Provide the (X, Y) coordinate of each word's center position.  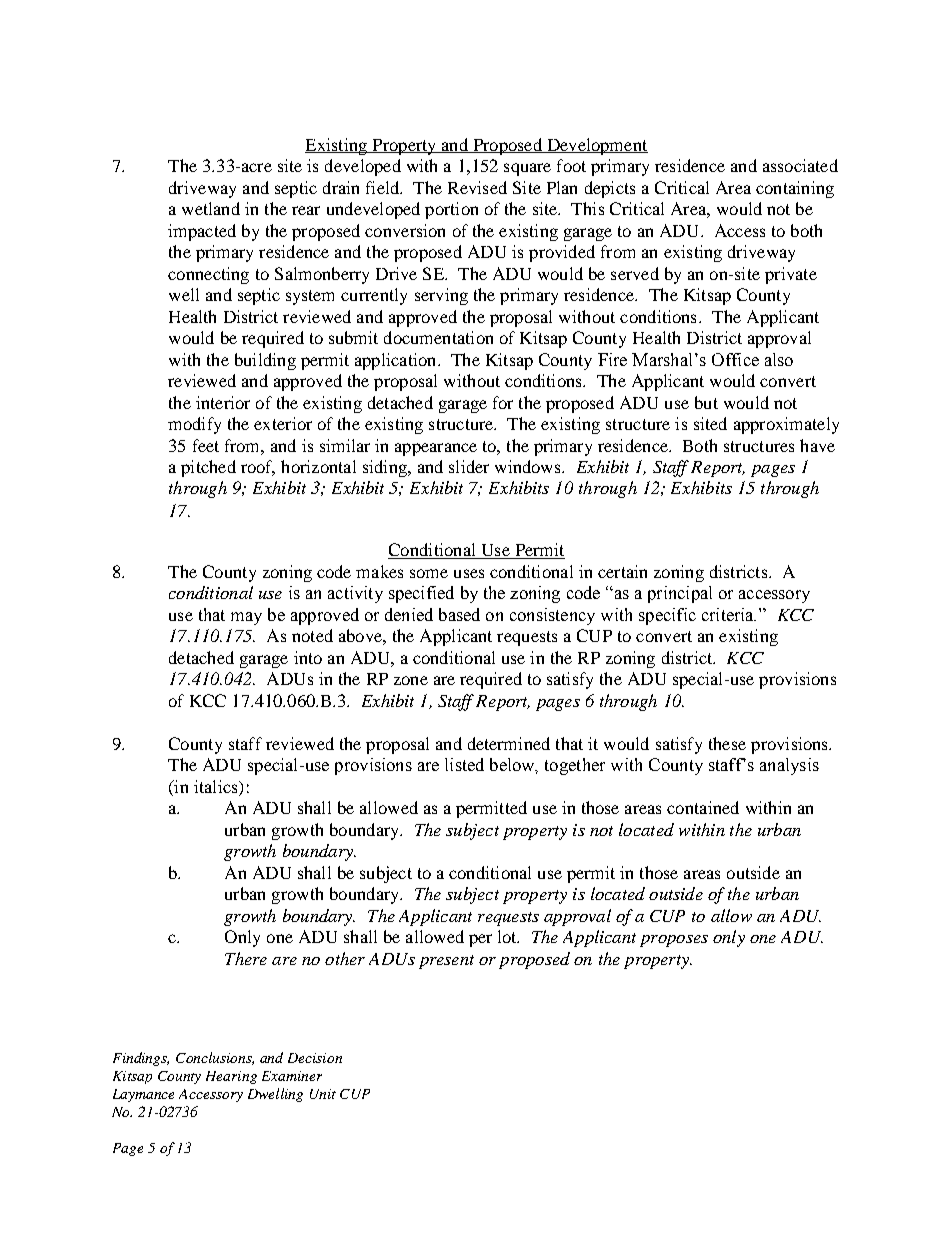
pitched (208, 468)
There (246, 958)
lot (508, 936)
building (265, 361)
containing (795, 189)
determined (509, 743)
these (727, 743)
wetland (211, 208)
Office (735, 359)
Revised (477, 187)
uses (469, 573)
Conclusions (215, 1058)
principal (680, 594)
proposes (674, 941)
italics (217, 786)
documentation (438, 337)
